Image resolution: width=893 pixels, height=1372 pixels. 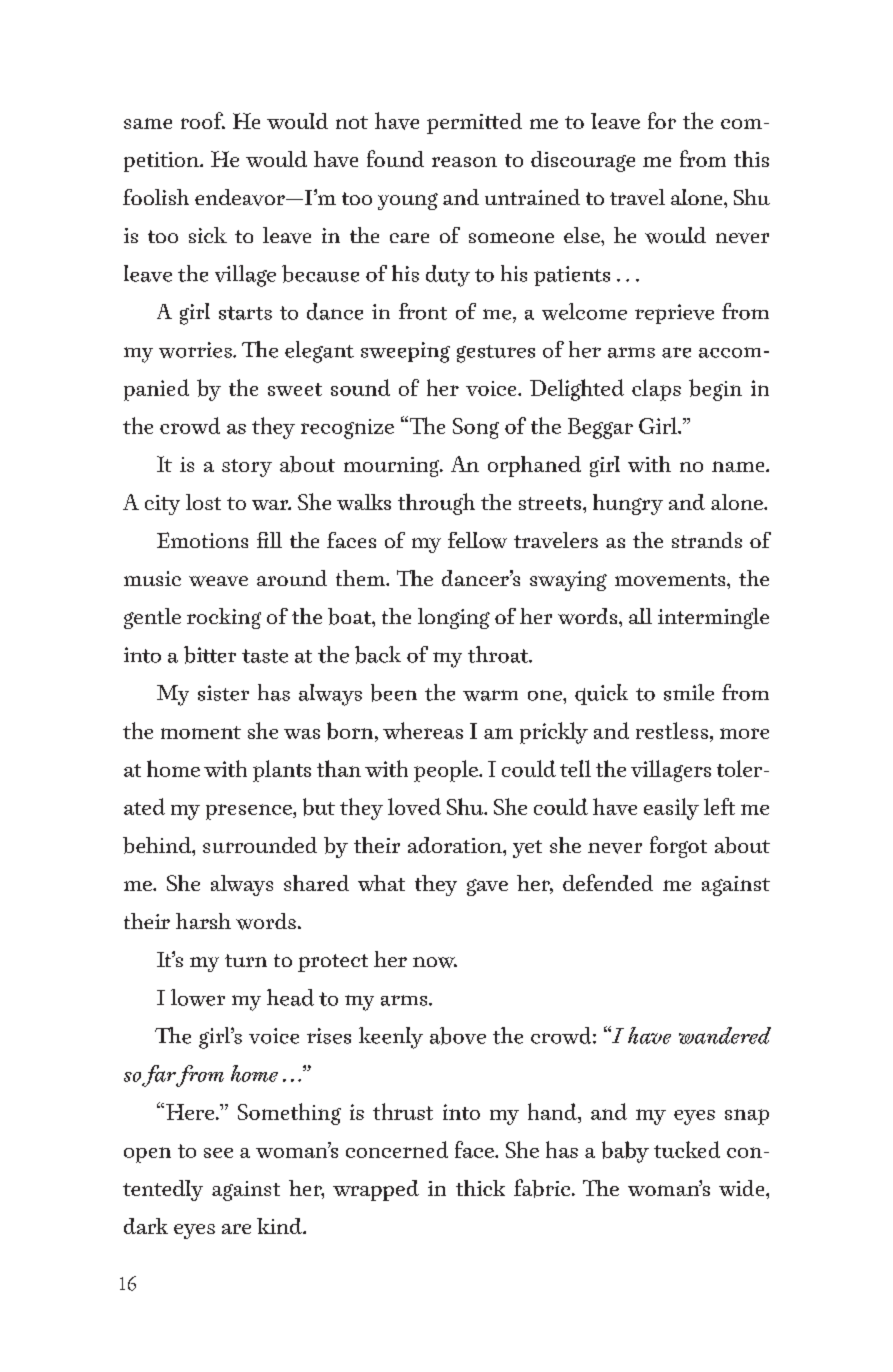 I want to click on lost, so click(x=203, y=502).
